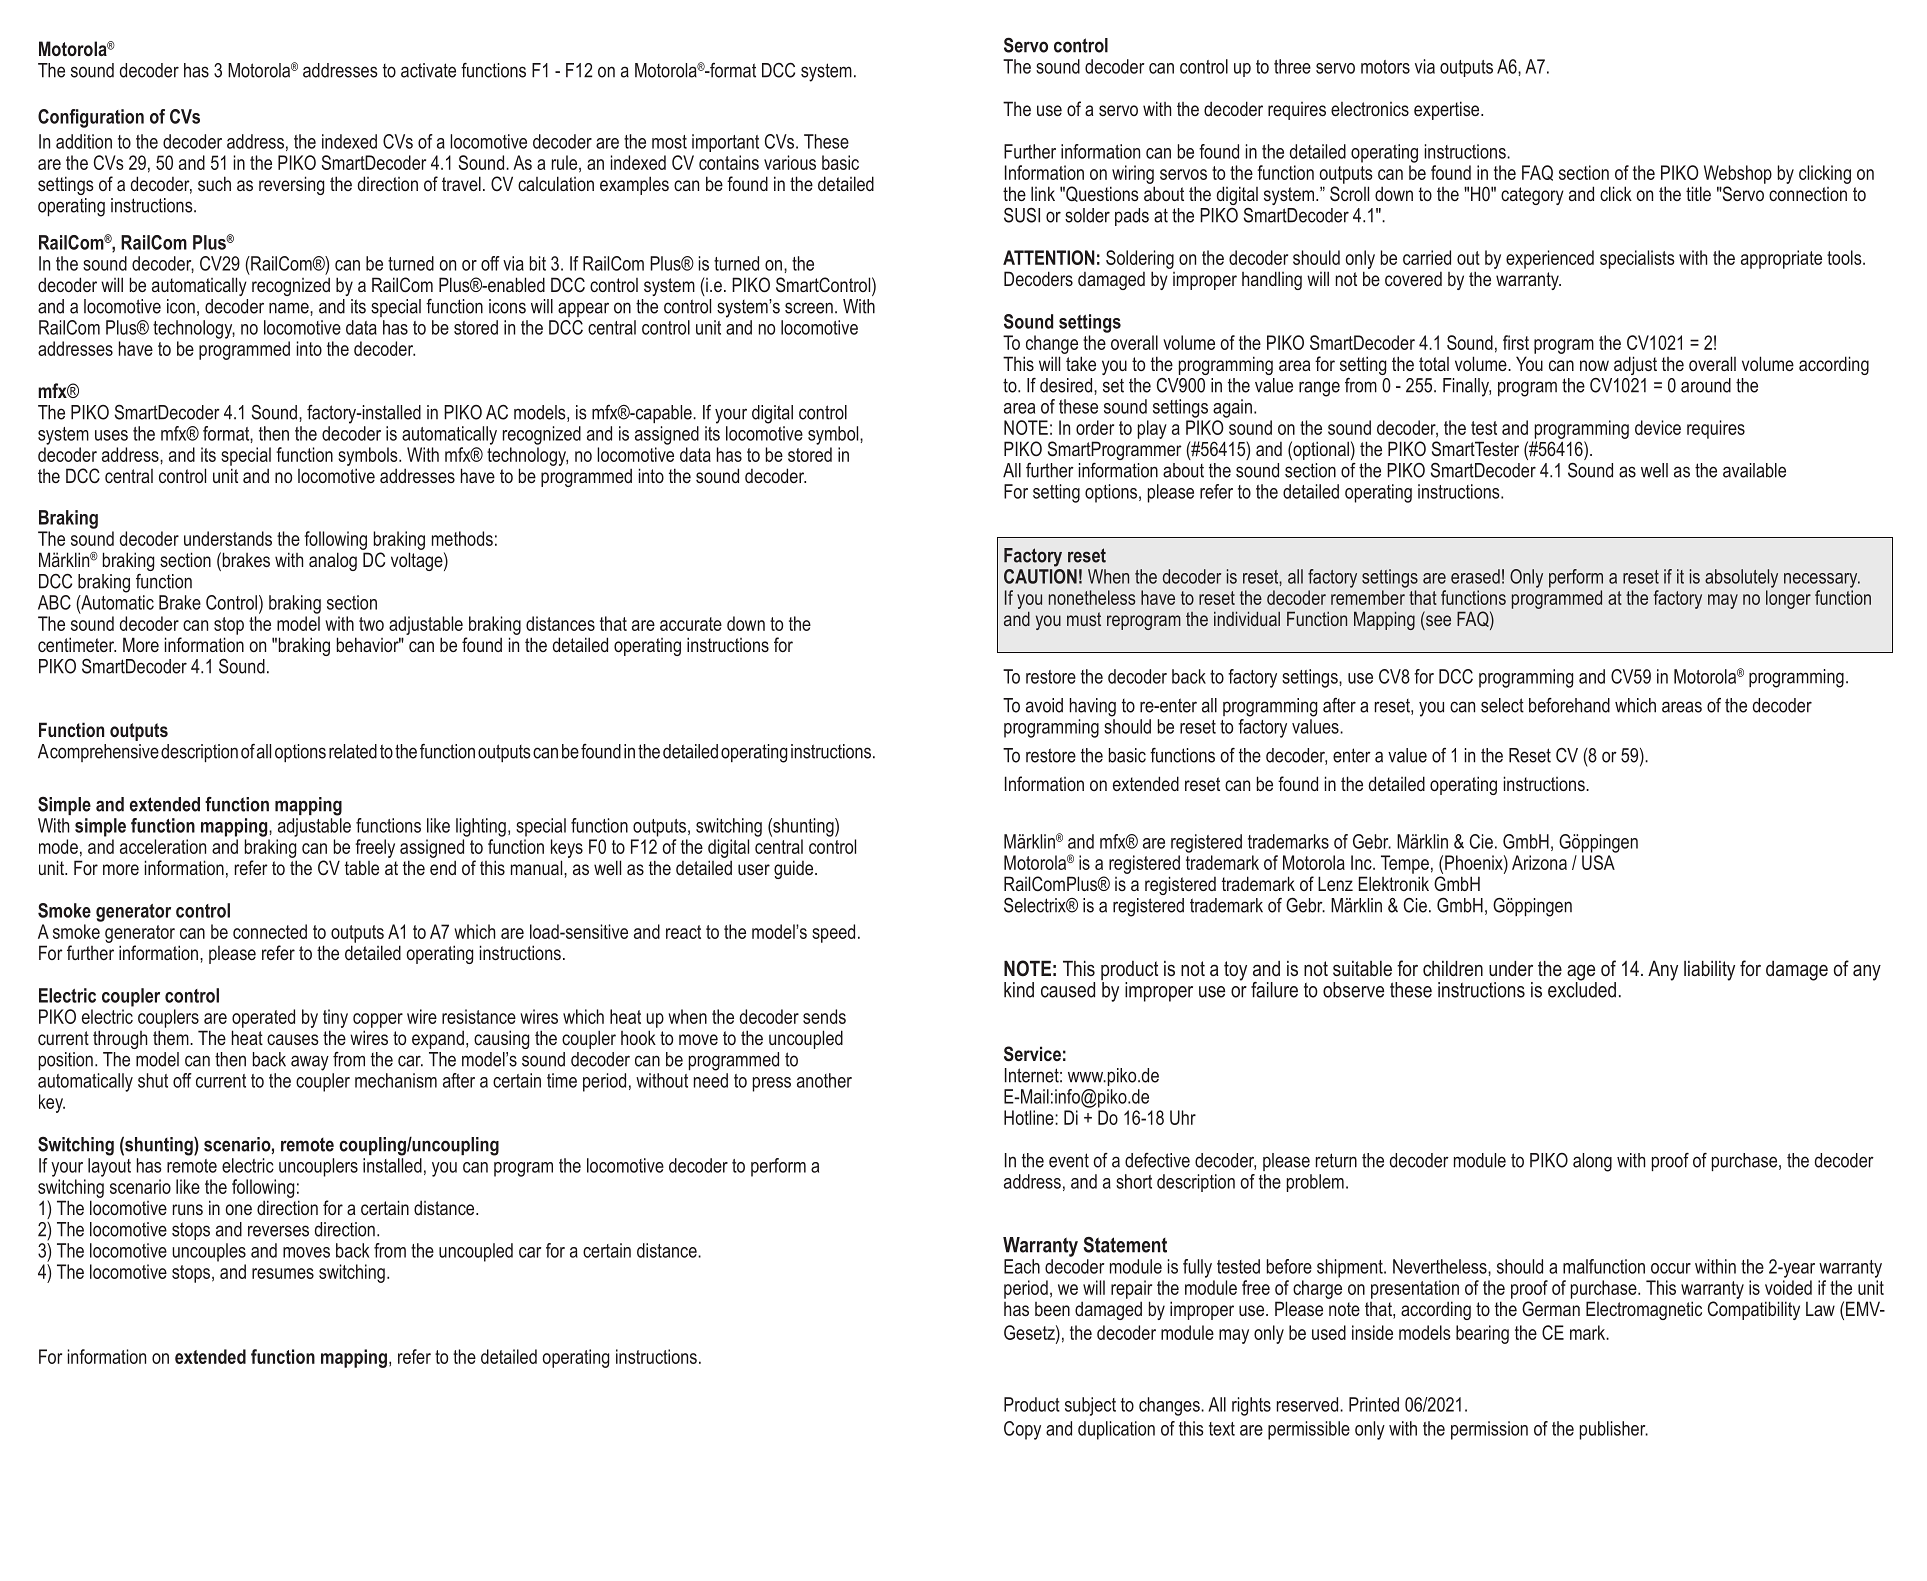  What do you see at coordinates (1044, 705) in the image?
I see `avoid` at bounding box center [1044, 705].
